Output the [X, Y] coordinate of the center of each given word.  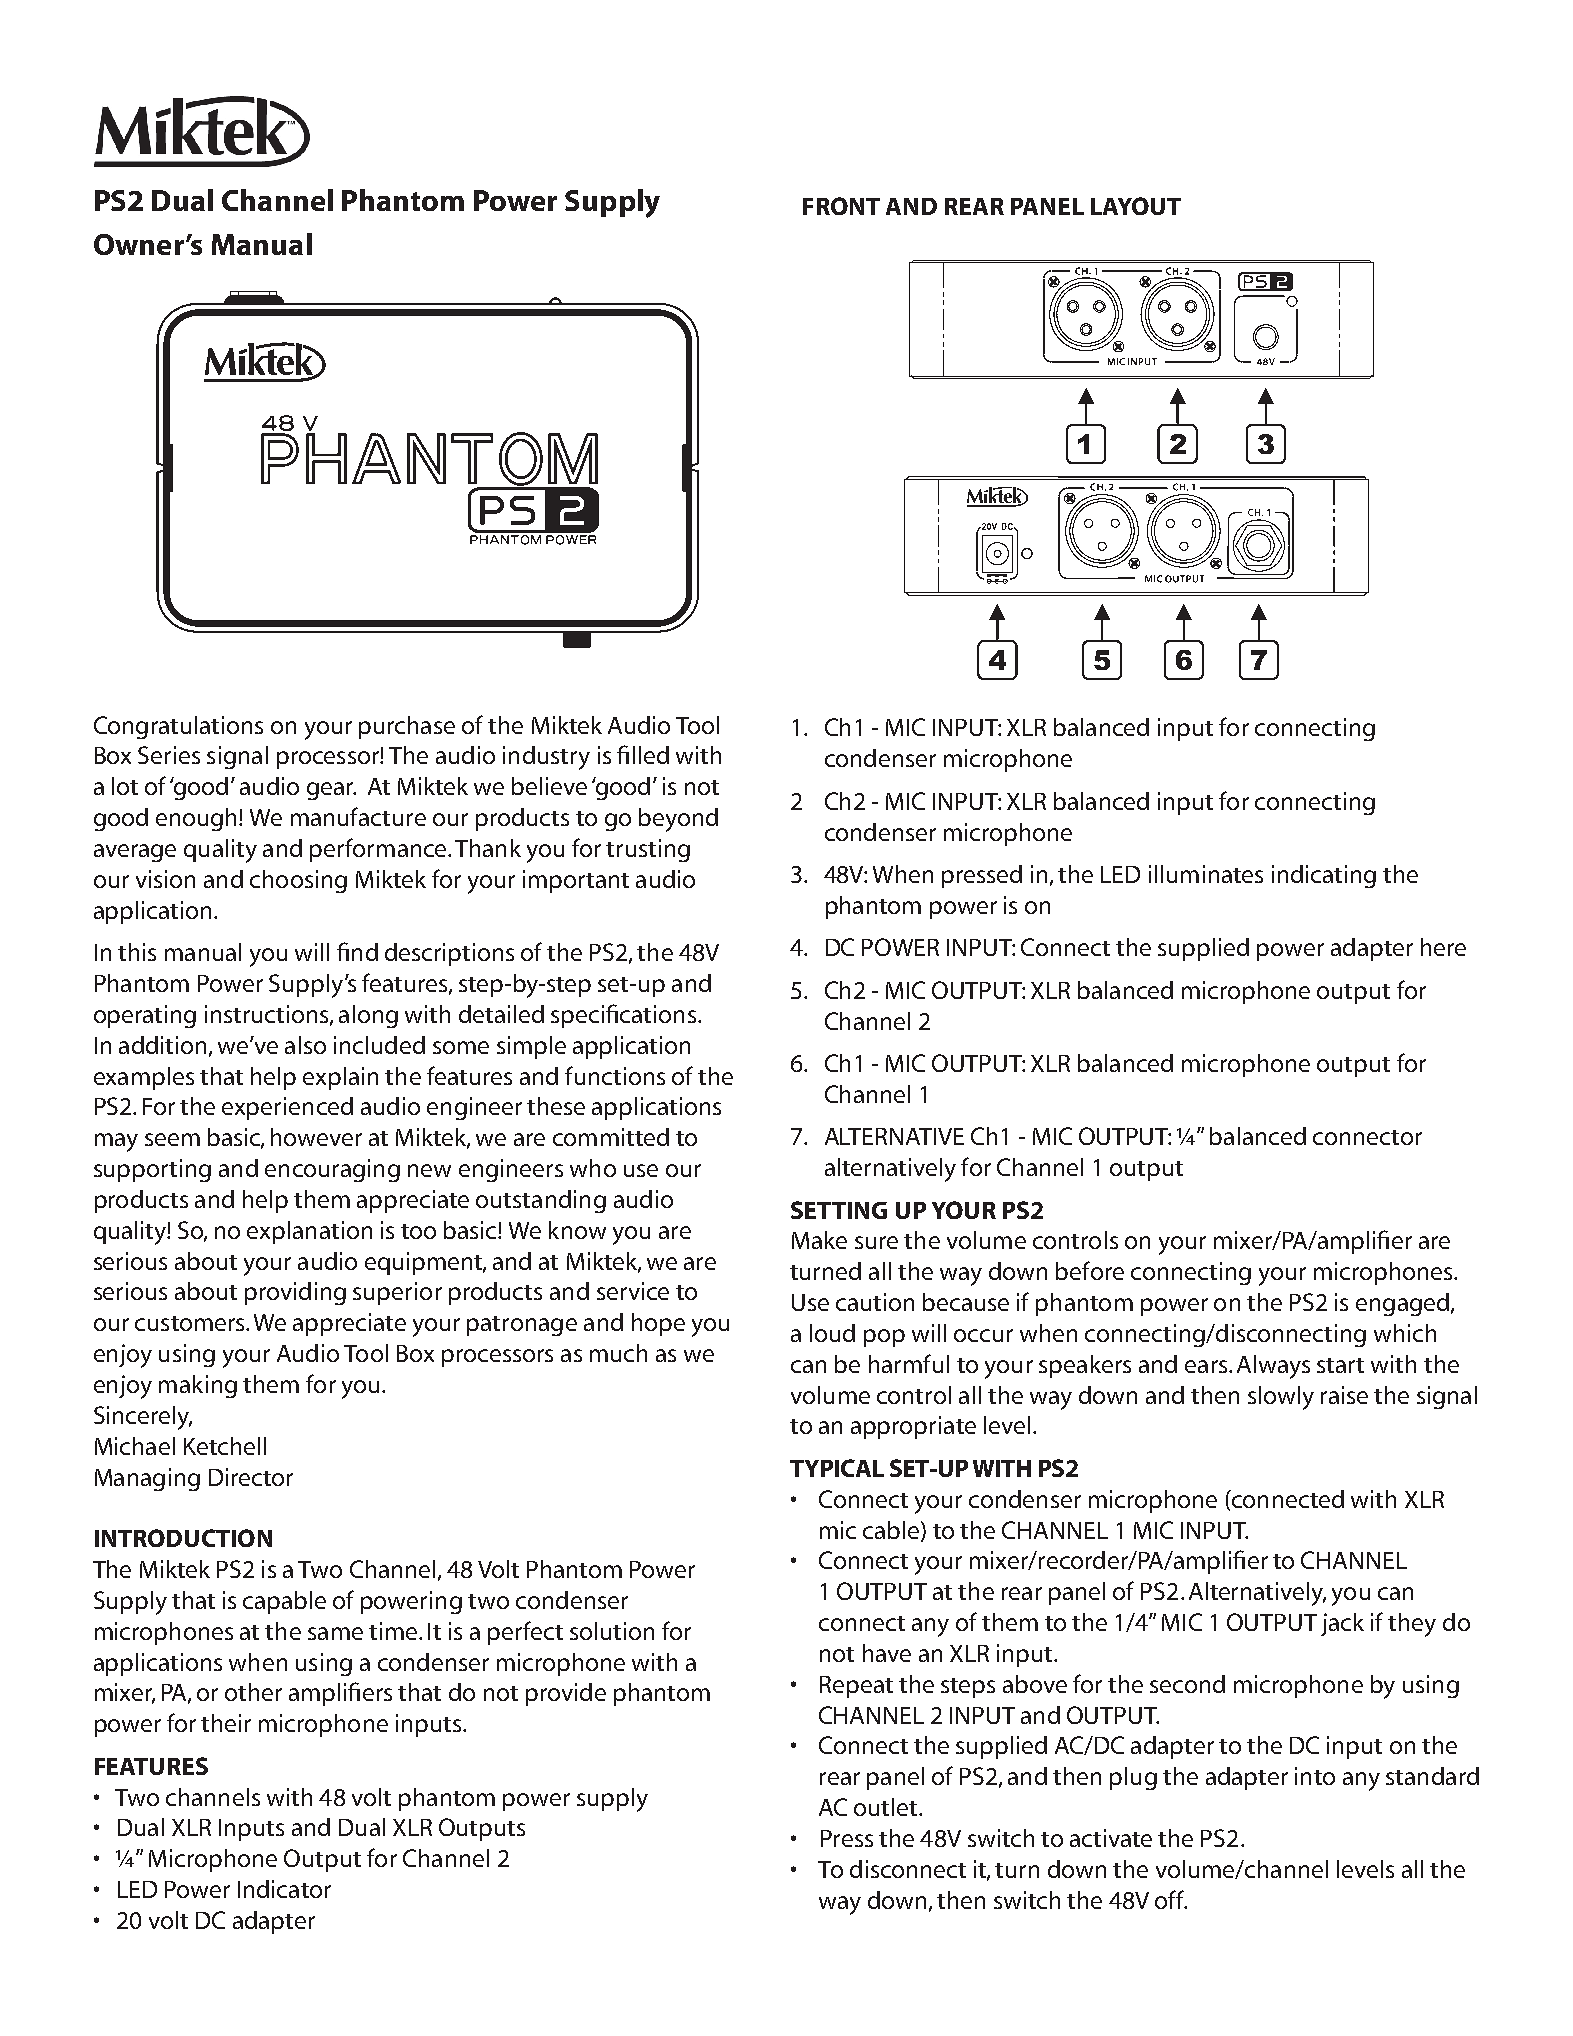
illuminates [1206, 874]
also [305, 1045]
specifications [623, 1016]
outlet [887, 1807]
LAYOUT [1136, 206]
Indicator [284, 1889]
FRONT [841, 206]
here [1443, 947]
